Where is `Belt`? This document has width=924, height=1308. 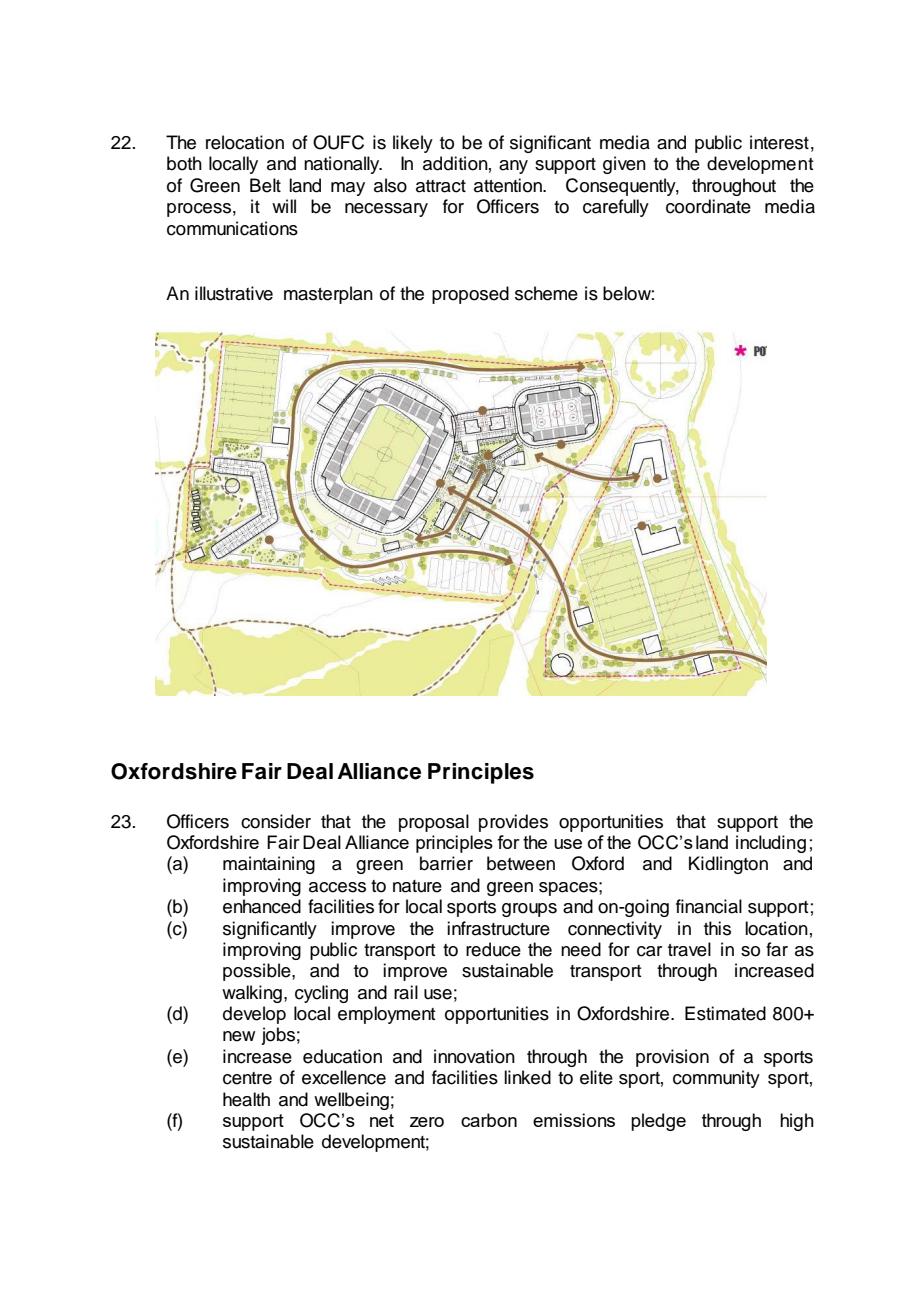 Belt is located at coordinates (265, 185).
